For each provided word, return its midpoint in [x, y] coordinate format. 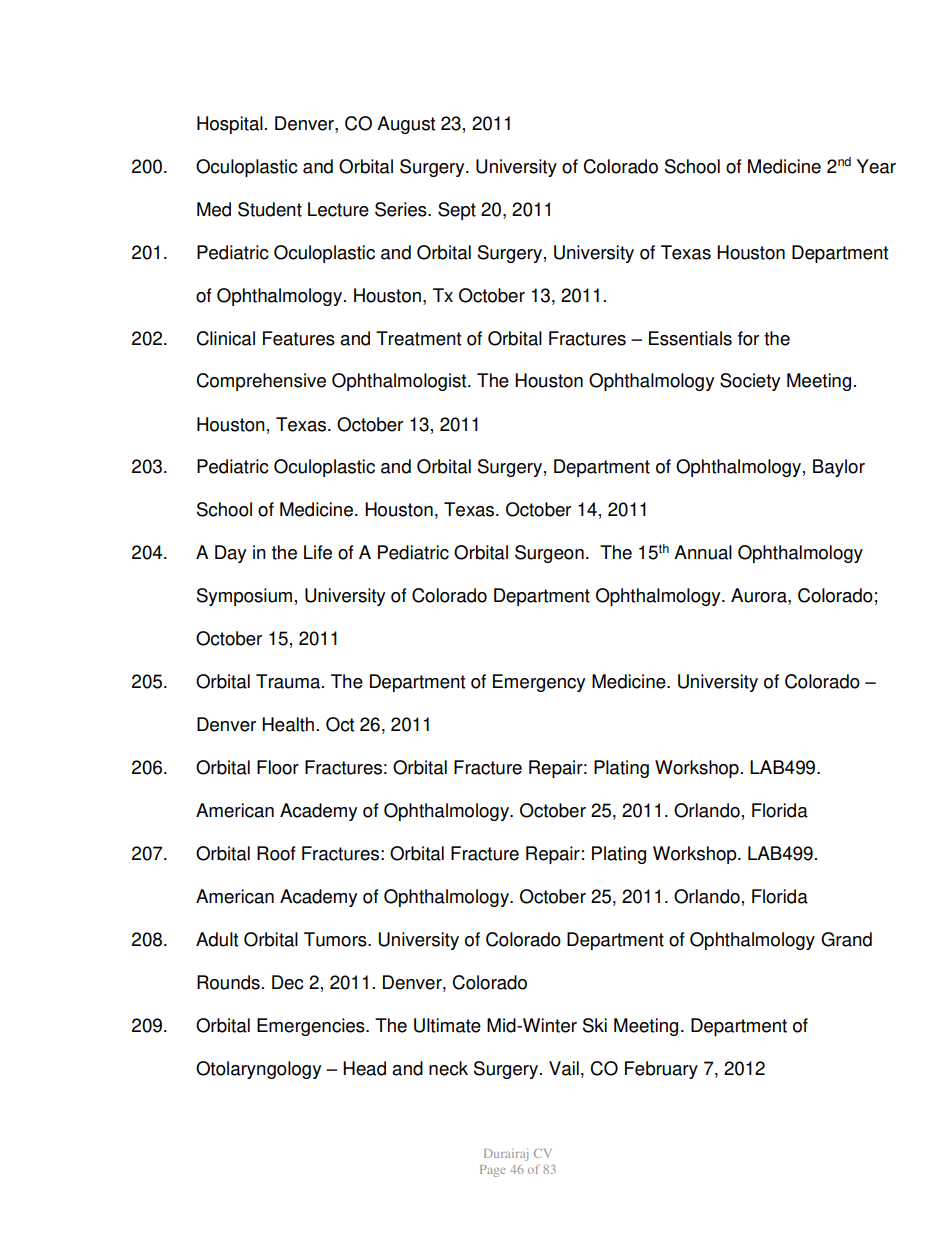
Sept [457, 211]
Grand [846, 939]
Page [493, 1171]
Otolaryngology [258, 1070]
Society [750, 382]
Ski [595, 1025]
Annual [703, 552]
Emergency [539, 683]
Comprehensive [261, 382]
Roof [276, 853]
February [661, 1070]
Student [270, 209]
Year [876, 166]
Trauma [289, 681]
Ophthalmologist [400, 382]
